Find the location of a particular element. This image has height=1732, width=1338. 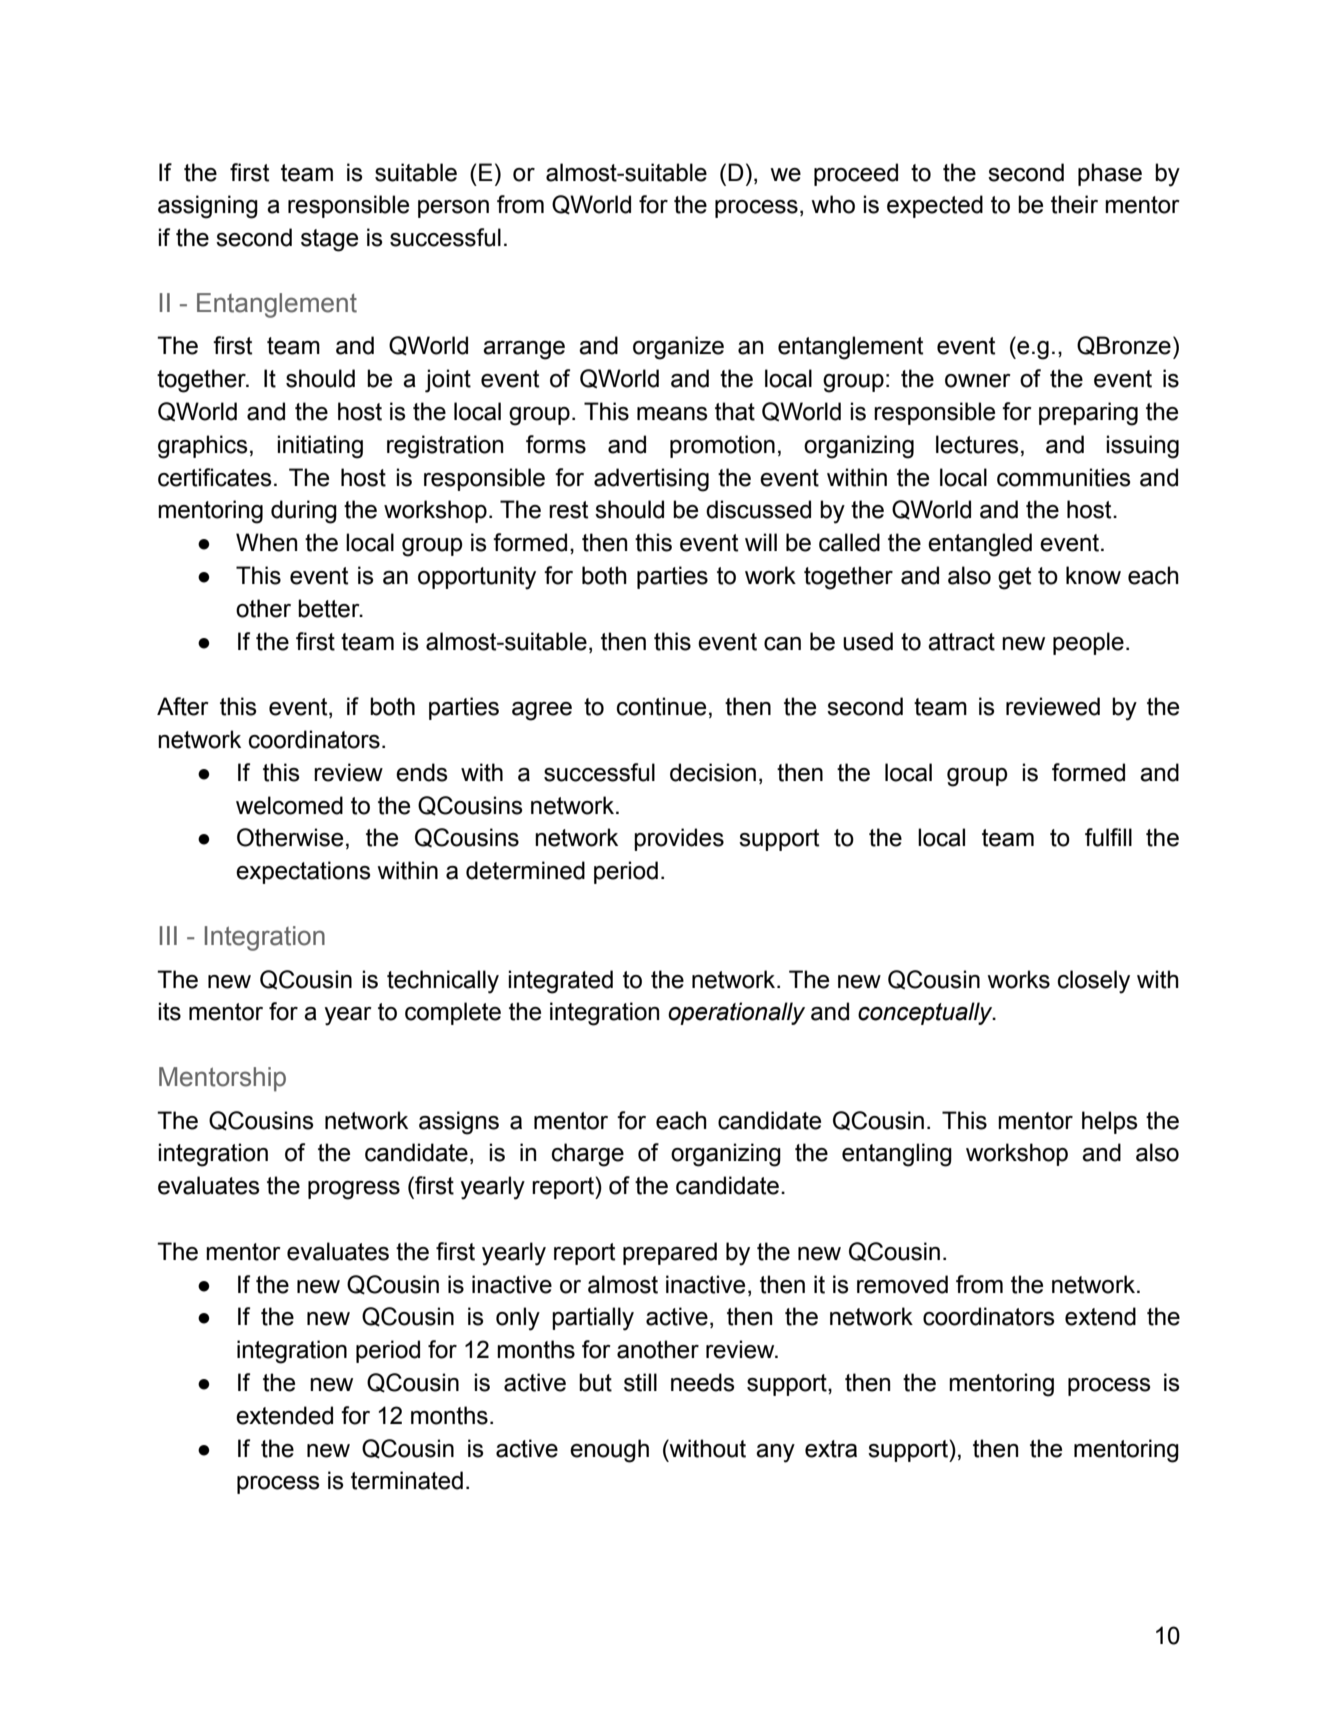

charge is located at coordinates (588, 1155).
